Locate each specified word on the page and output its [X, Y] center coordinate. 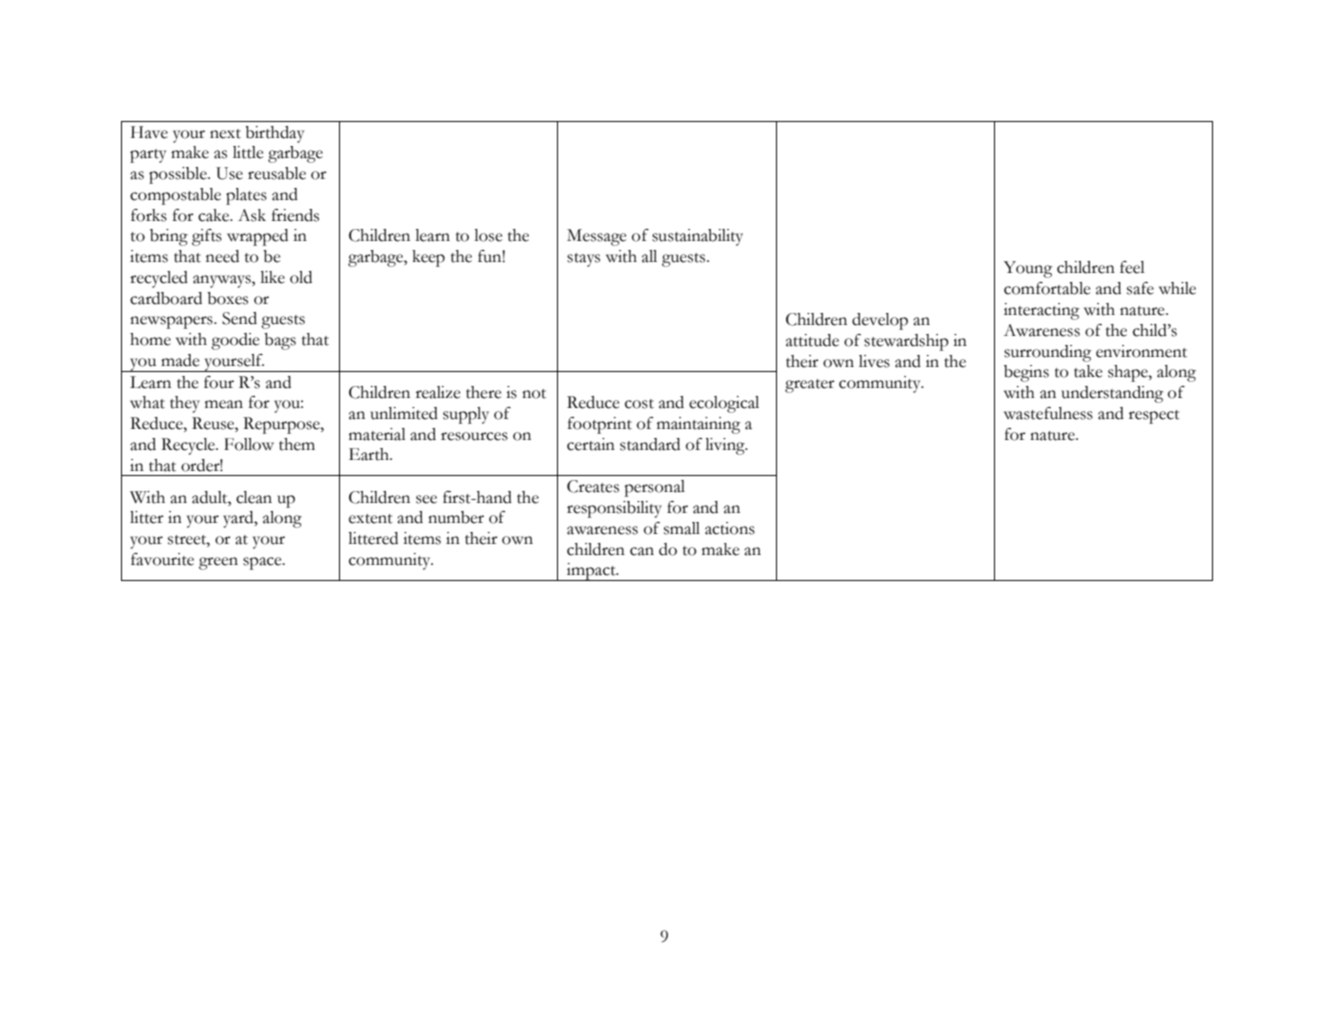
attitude [812, 340]
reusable [277, 173]
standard [650, 444]
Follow [249, 444]
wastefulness [1048, 413]
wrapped [257, 237]
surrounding [1047, 353]
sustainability [697, 237]
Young [1027, 269]
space [263, 563]
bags [280, 341]
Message [596, 237]
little [248, 152]
